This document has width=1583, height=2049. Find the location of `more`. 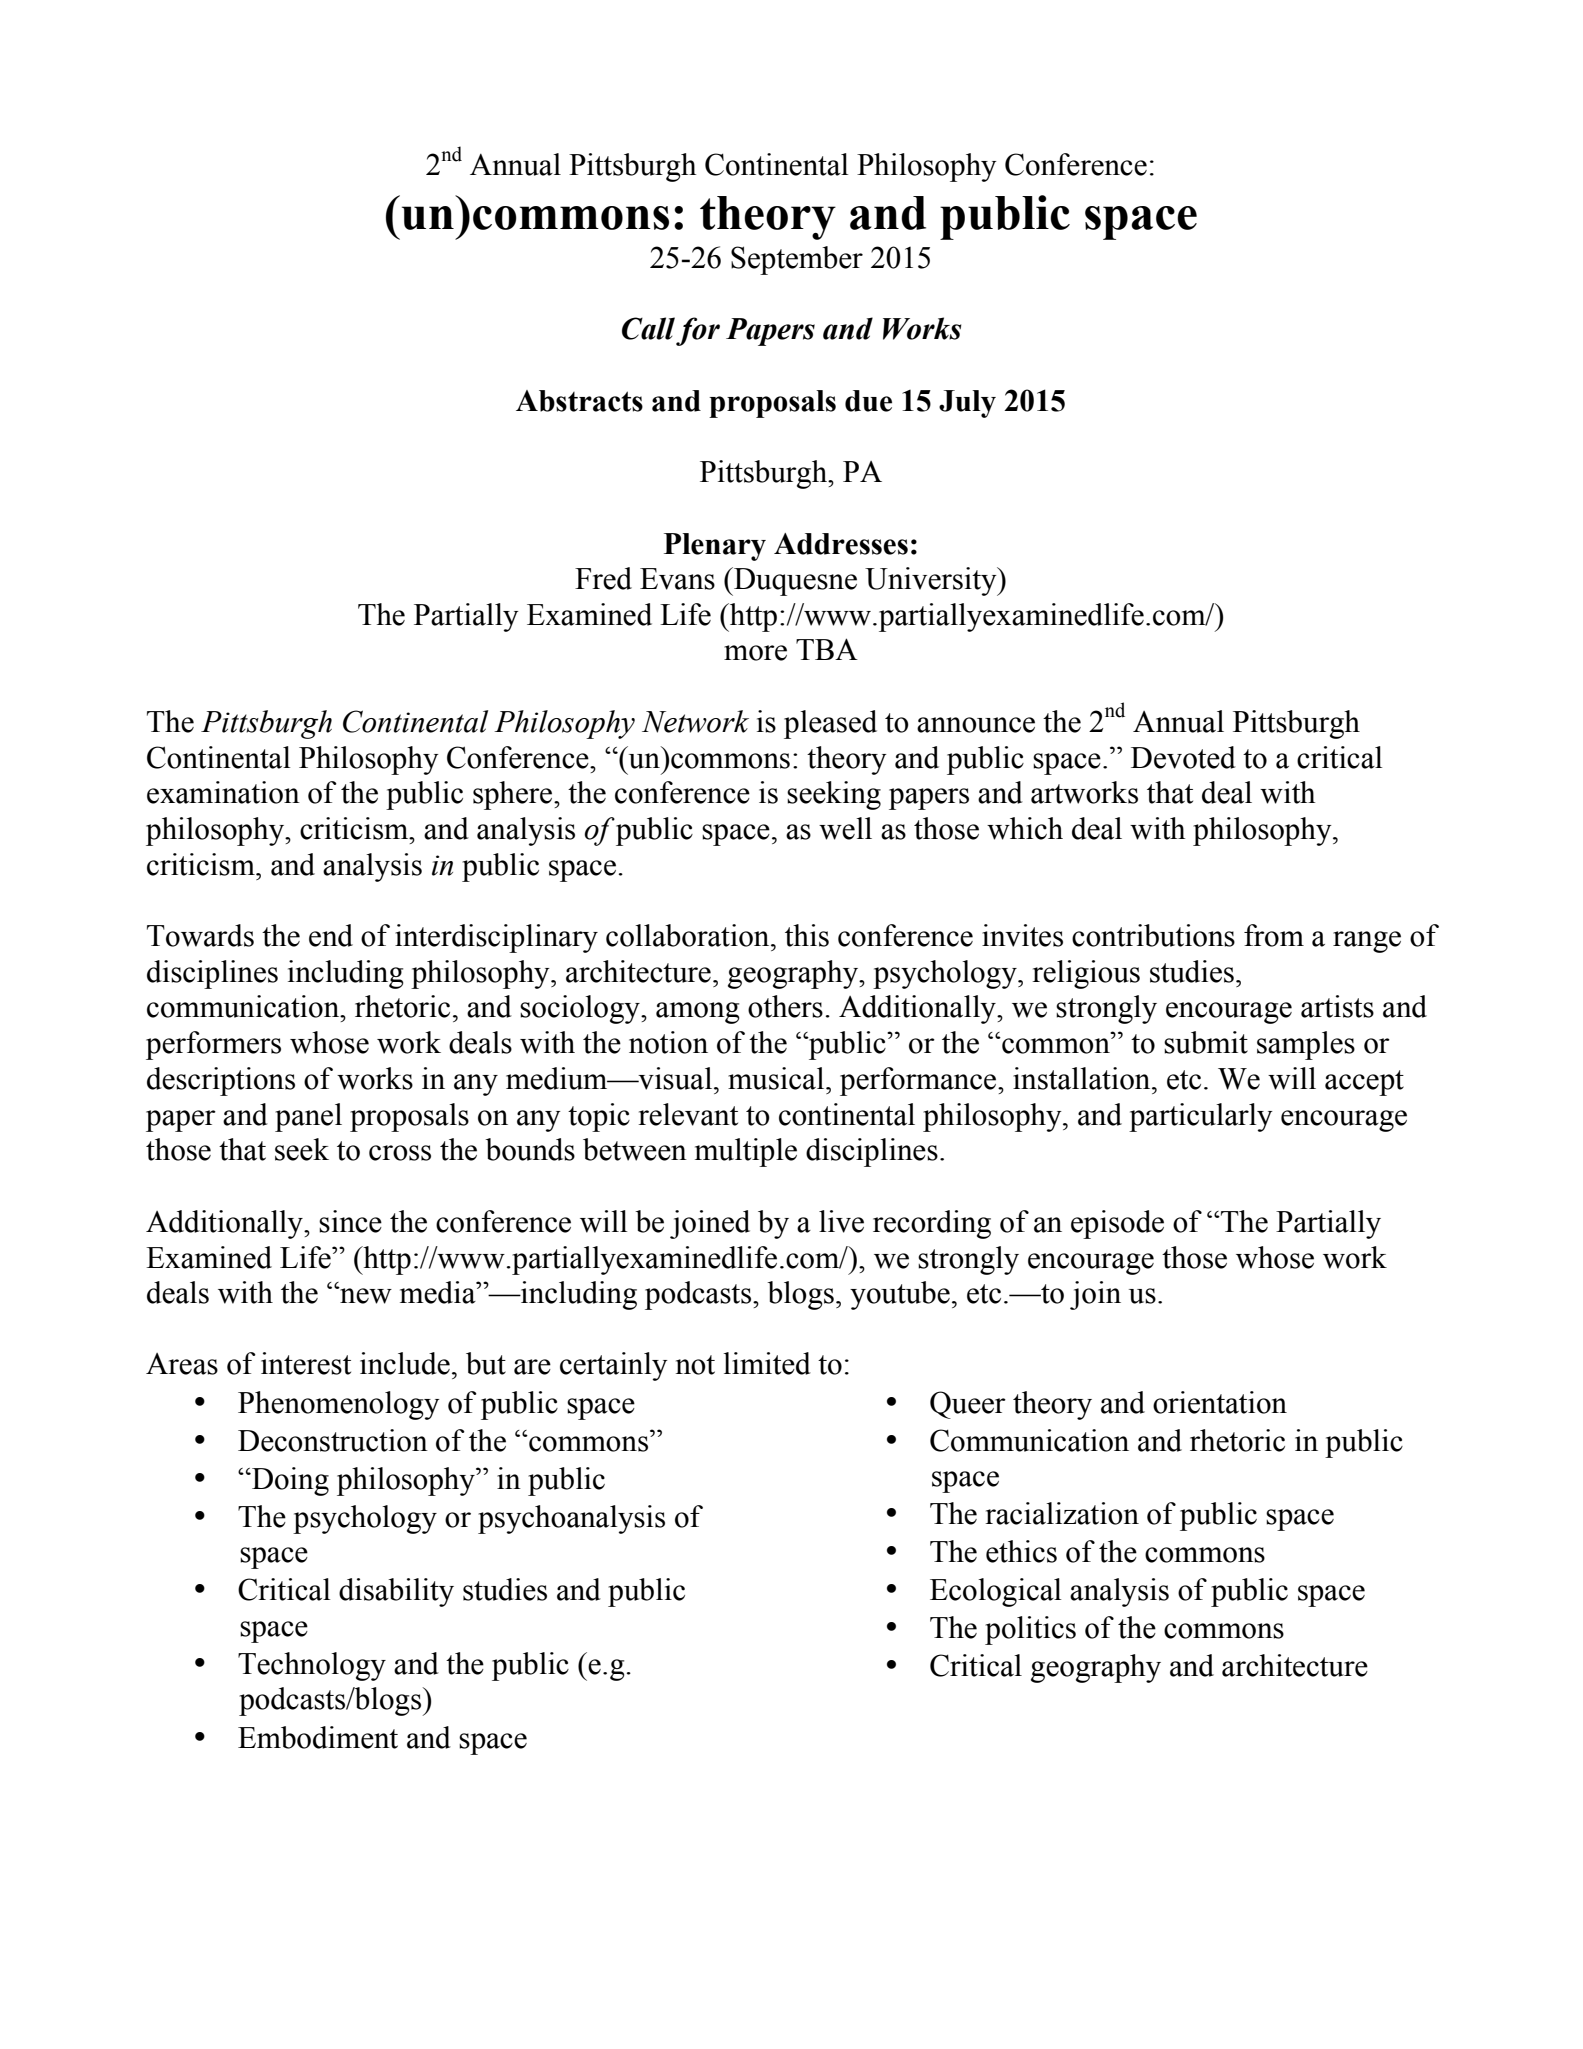

more is located at coordinates (755, 653).
